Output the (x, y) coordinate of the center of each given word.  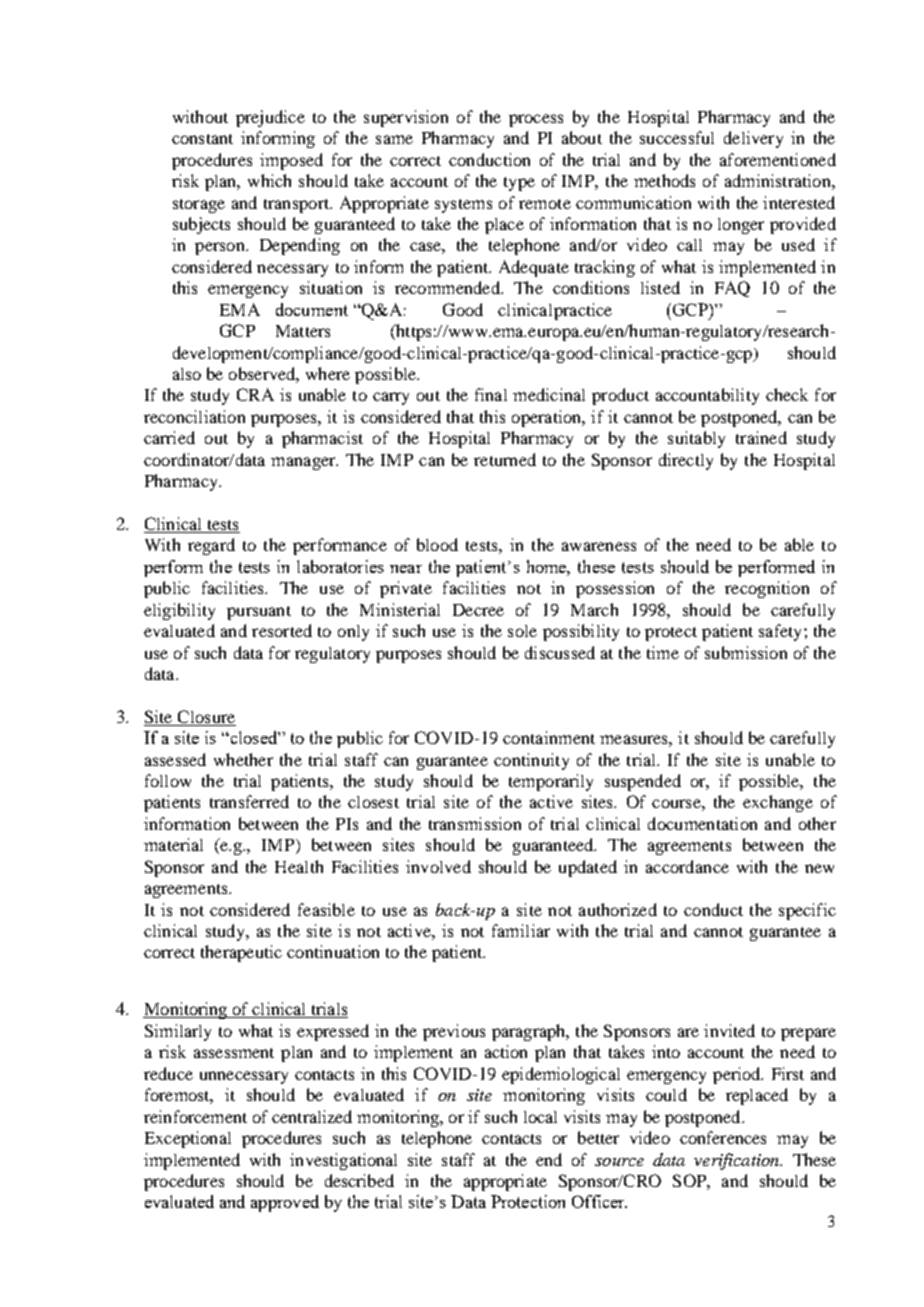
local (540, 1117)
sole (522, 631)
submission (746, 652)
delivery (753, 139)
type (519, 184)
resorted (282, 630)
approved (285, 1203)
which (269, 180)
